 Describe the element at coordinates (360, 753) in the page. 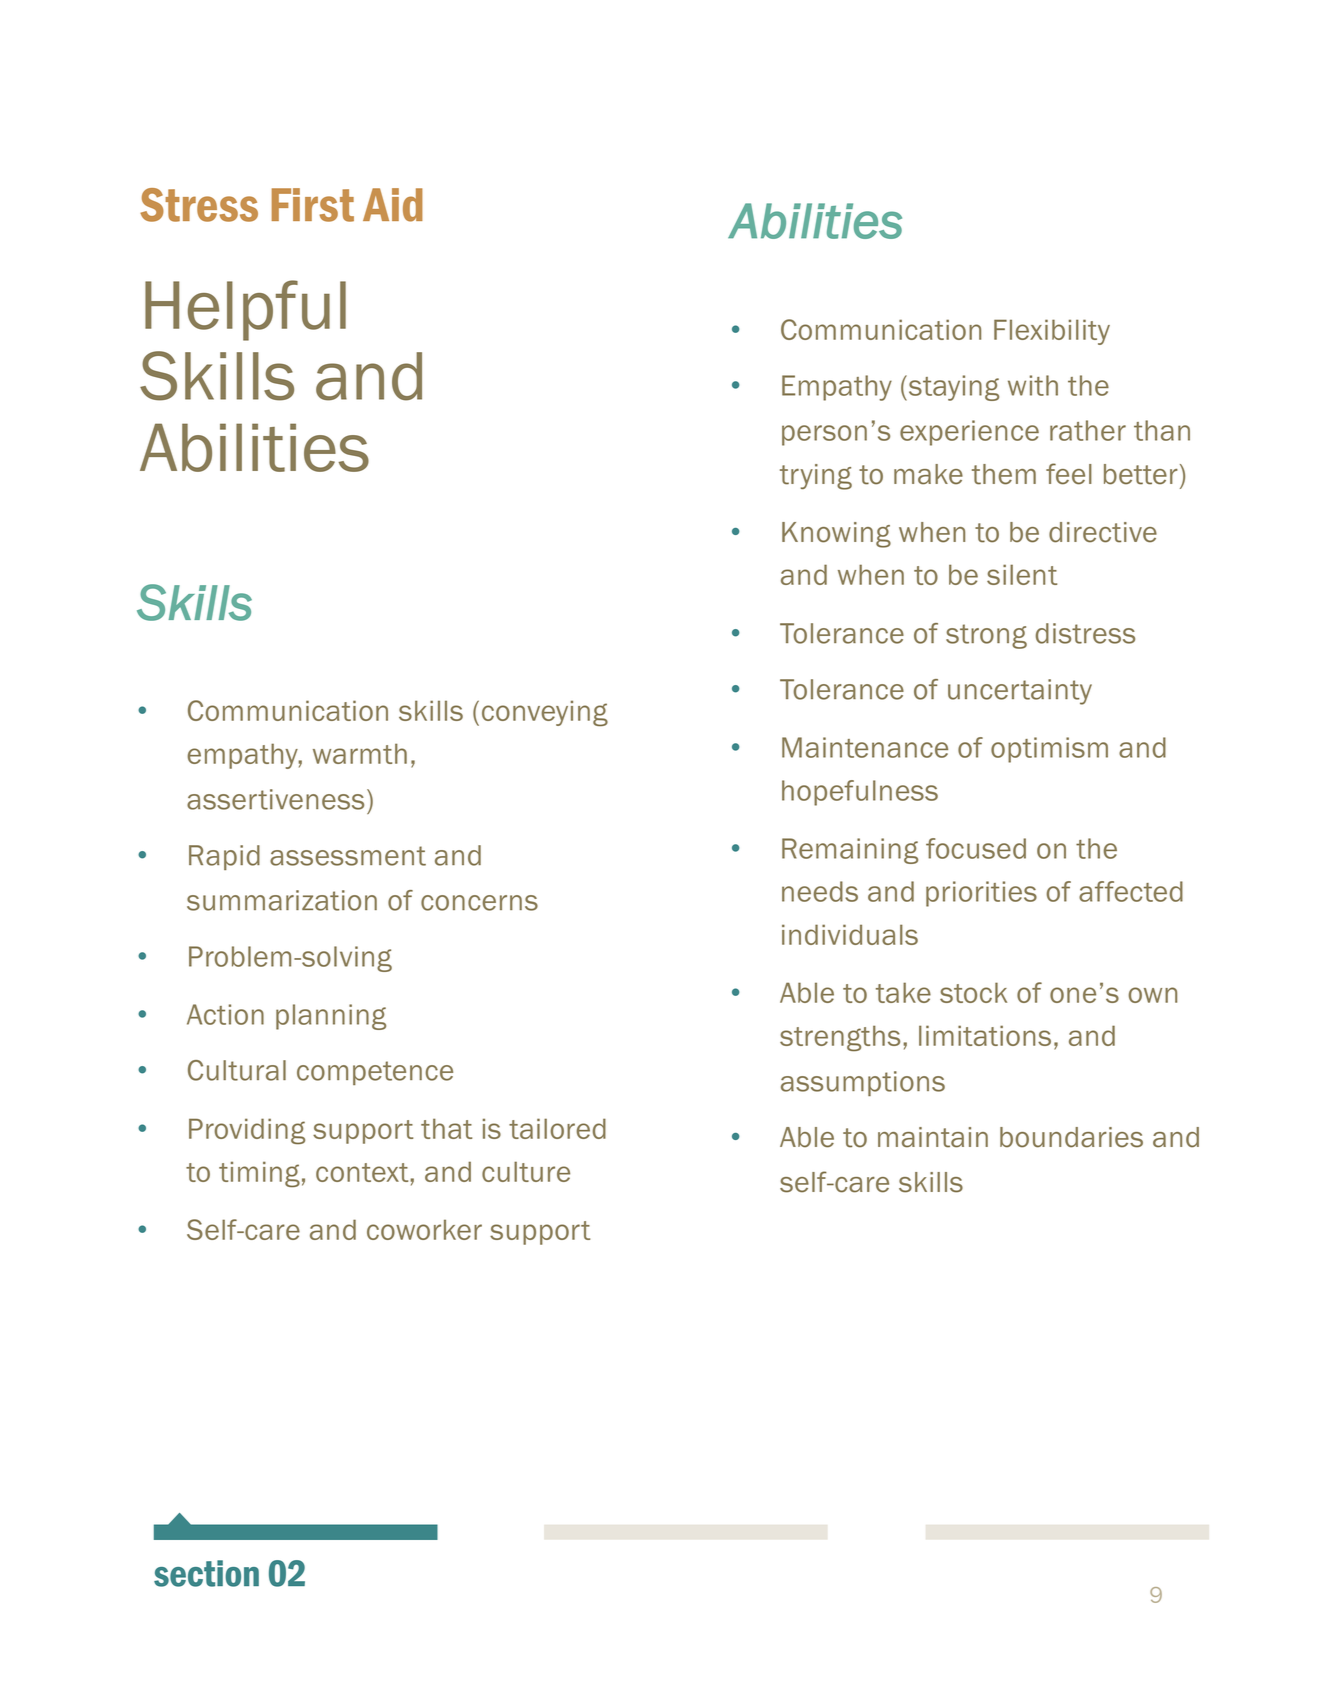

I see `warmth` at that location.
